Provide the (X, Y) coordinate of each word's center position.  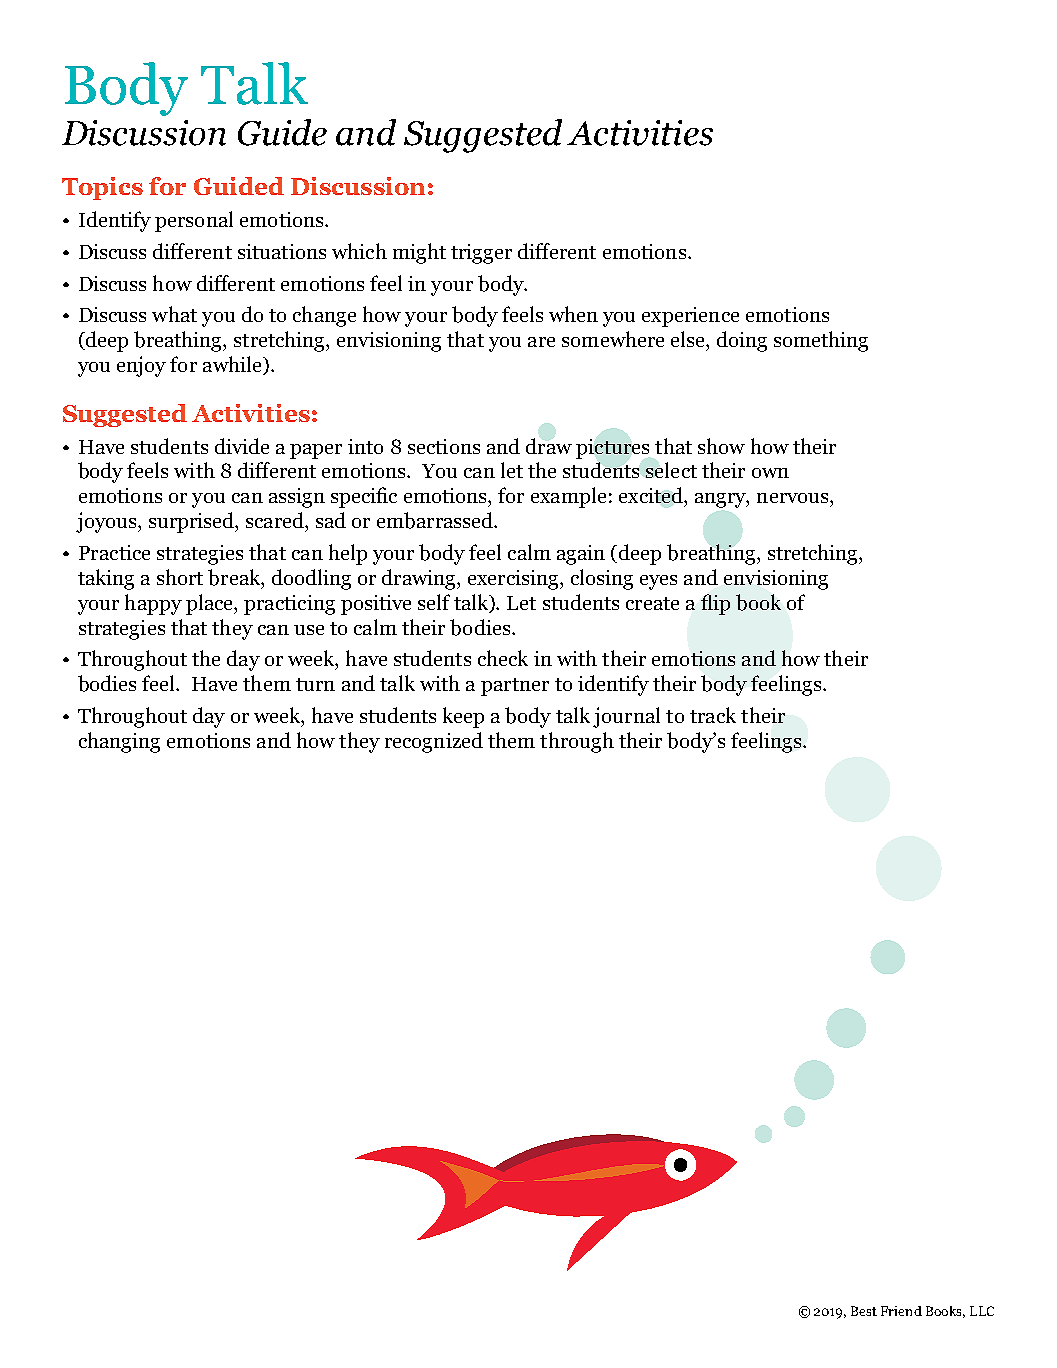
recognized (434, 742)
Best (864, 1311)
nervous (794, 498)
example (568, 497)
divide (242, 446)
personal (194, 221)
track (713, 715)
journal (626, 717)
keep (463, 717)
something (821, 341)
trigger (481, 254)
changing (119, 742)
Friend (901, 1311)
